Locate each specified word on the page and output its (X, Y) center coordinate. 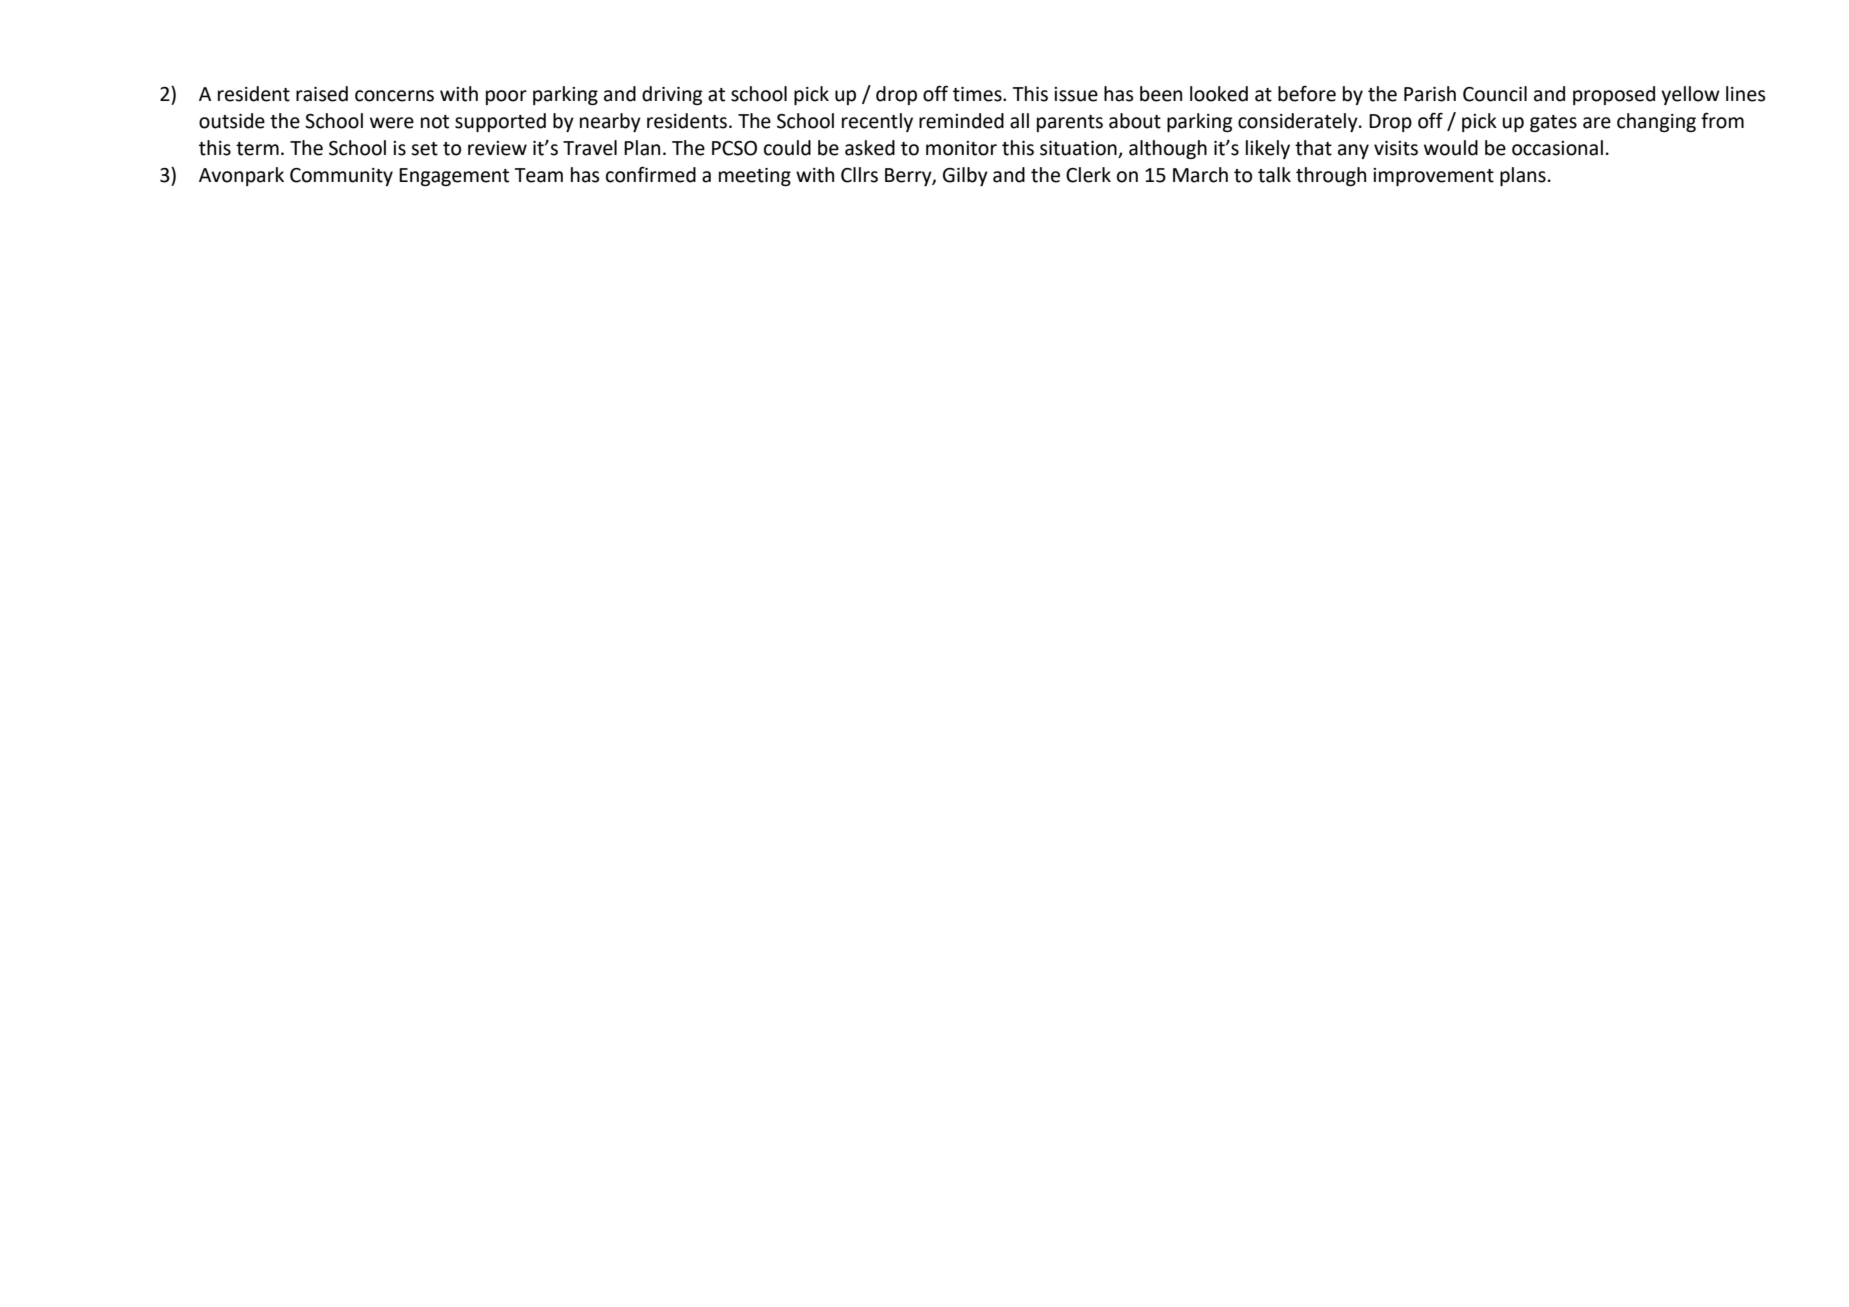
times (978, 94)
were (392, 123)
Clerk (1088, 175)
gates (1553, 123)
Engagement (454, 177)
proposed (1614, 95)
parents (1070, 123)
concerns (394, 96)
